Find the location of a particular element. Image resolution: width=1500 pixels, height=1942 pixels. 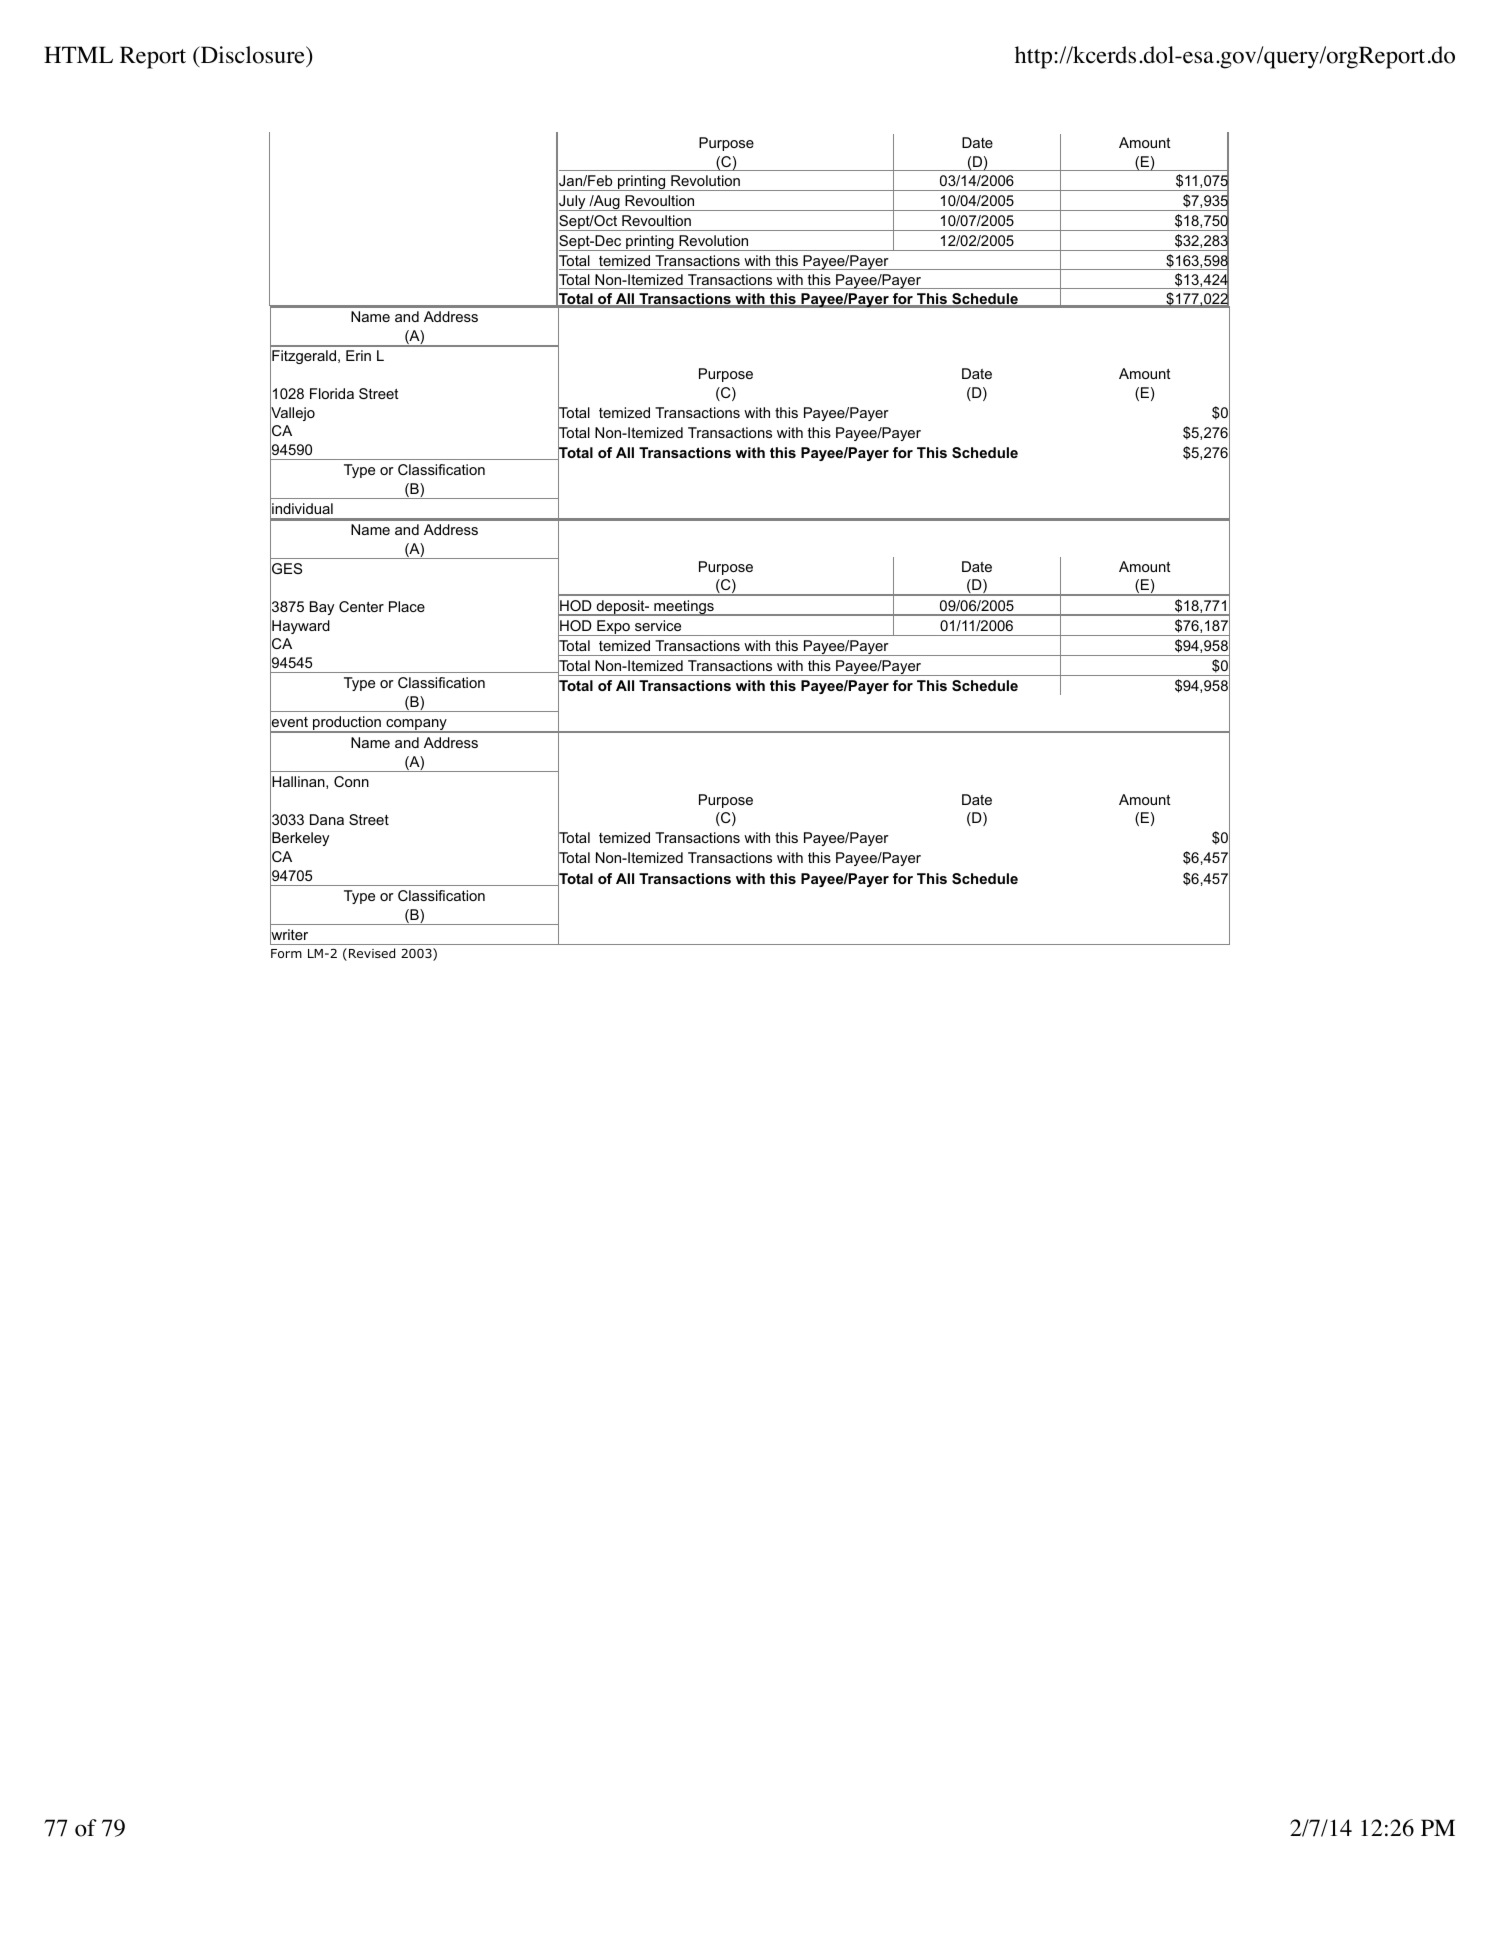

HTML is located at coordinates (78, 54).
